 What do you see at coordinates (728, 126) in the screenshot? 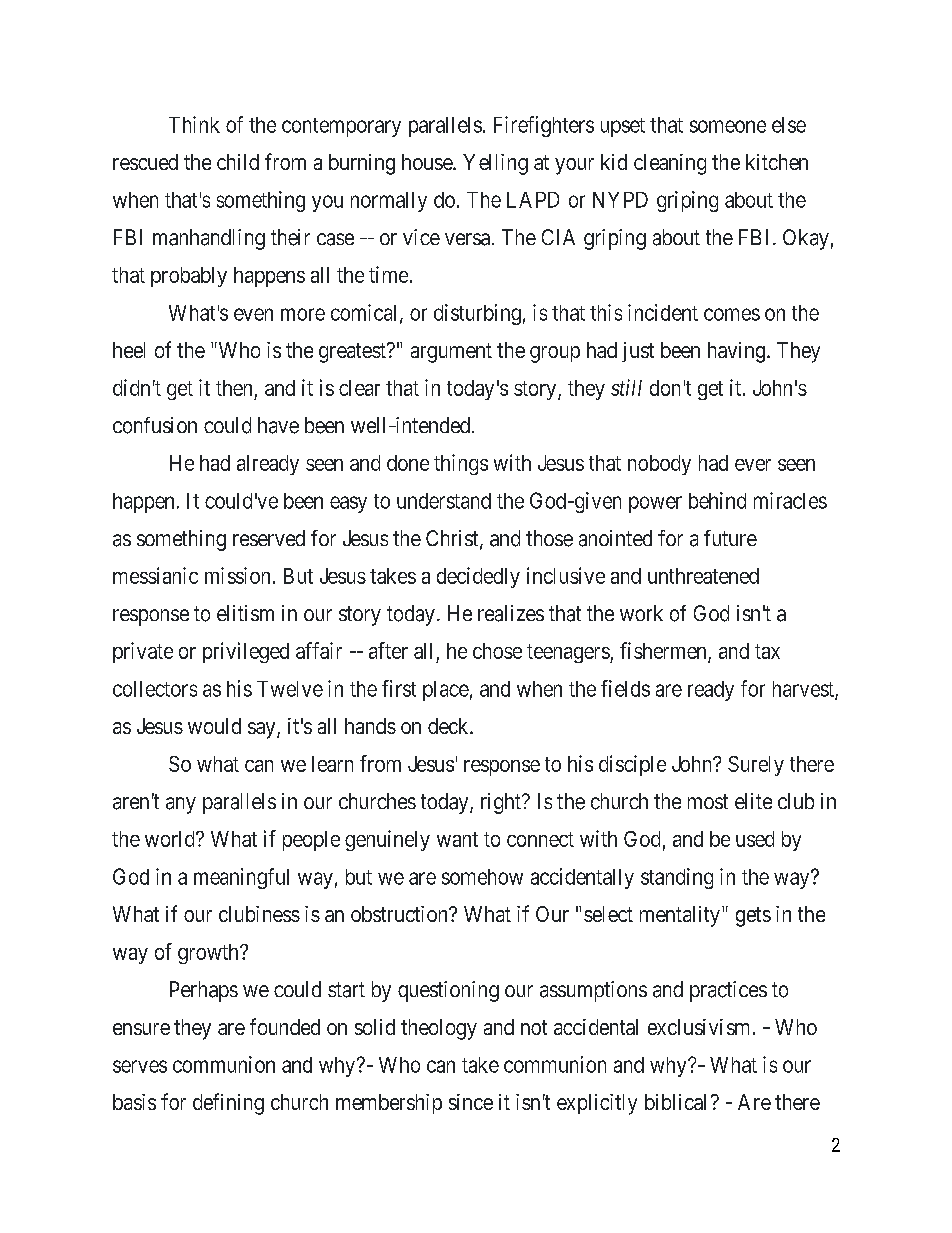
I see `someone` at bounding box center [728, 126].
